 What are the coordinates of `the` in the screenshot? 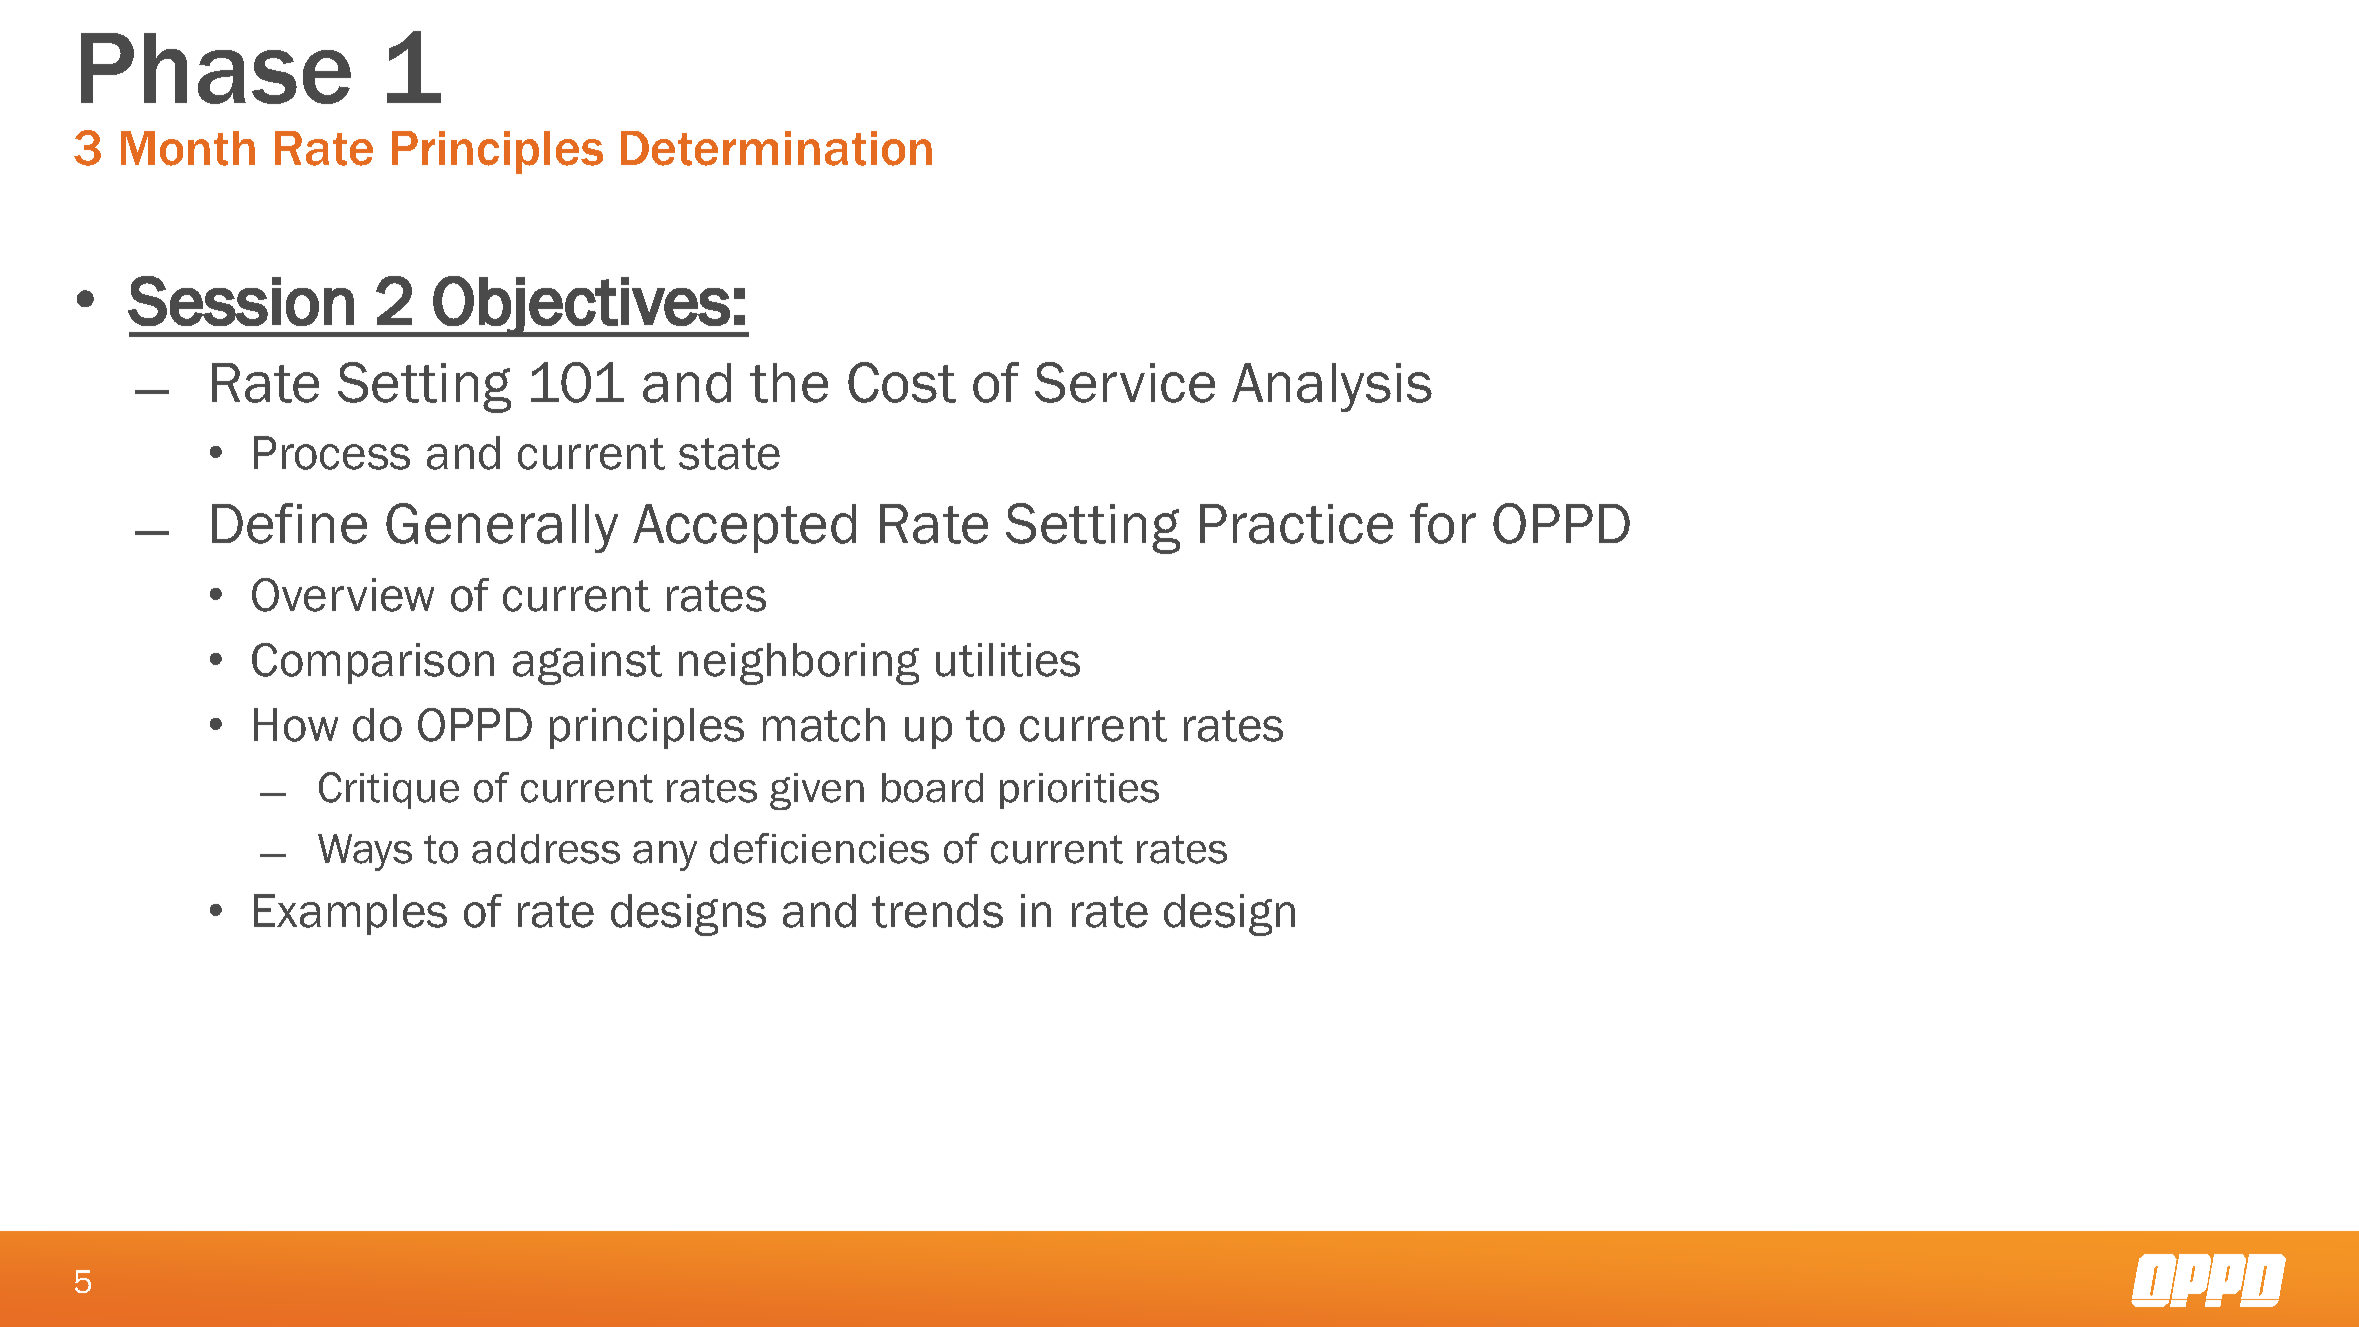 It's located at (789, 383).
